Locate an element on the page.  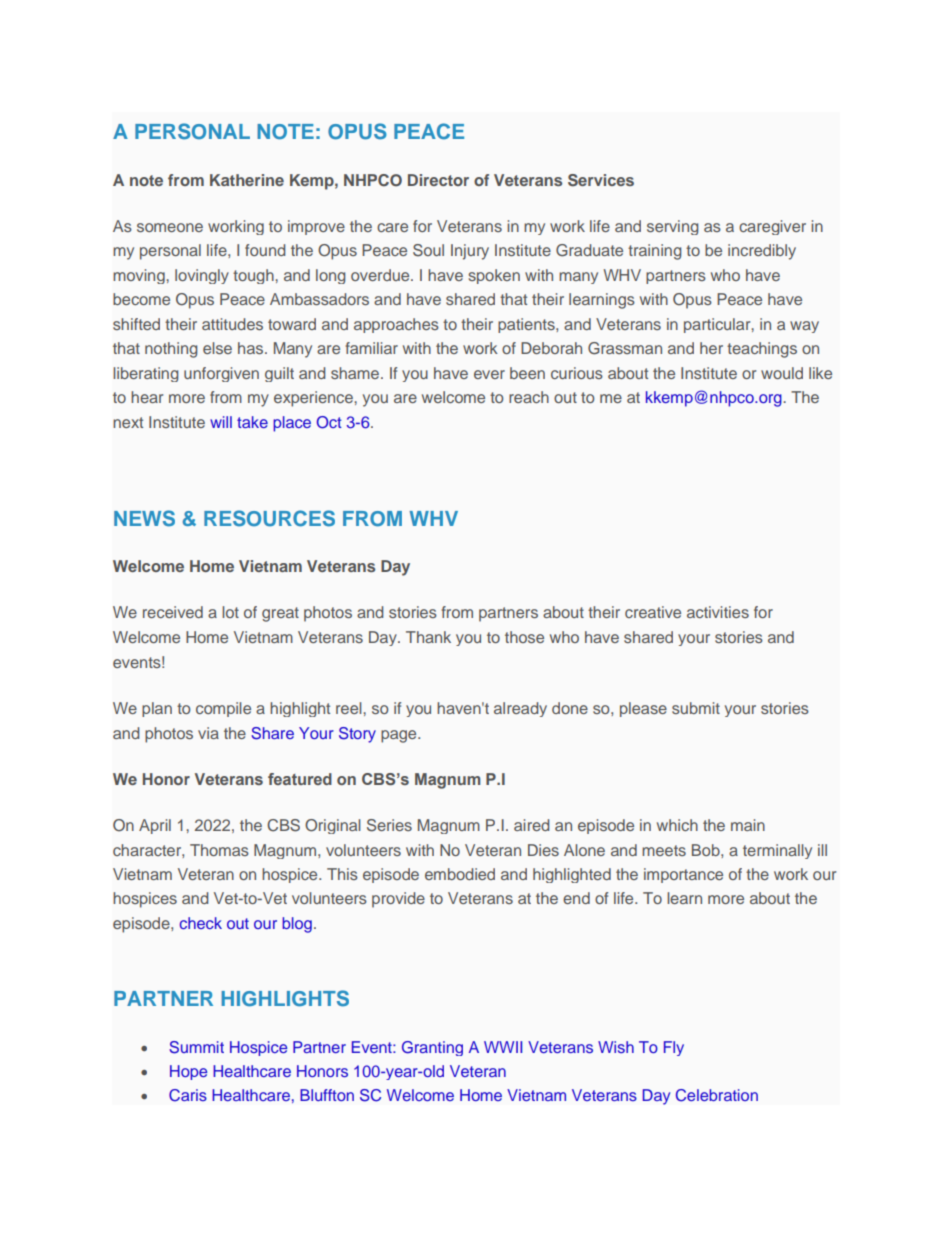
Hope is located at coordinates (188, 1072).
